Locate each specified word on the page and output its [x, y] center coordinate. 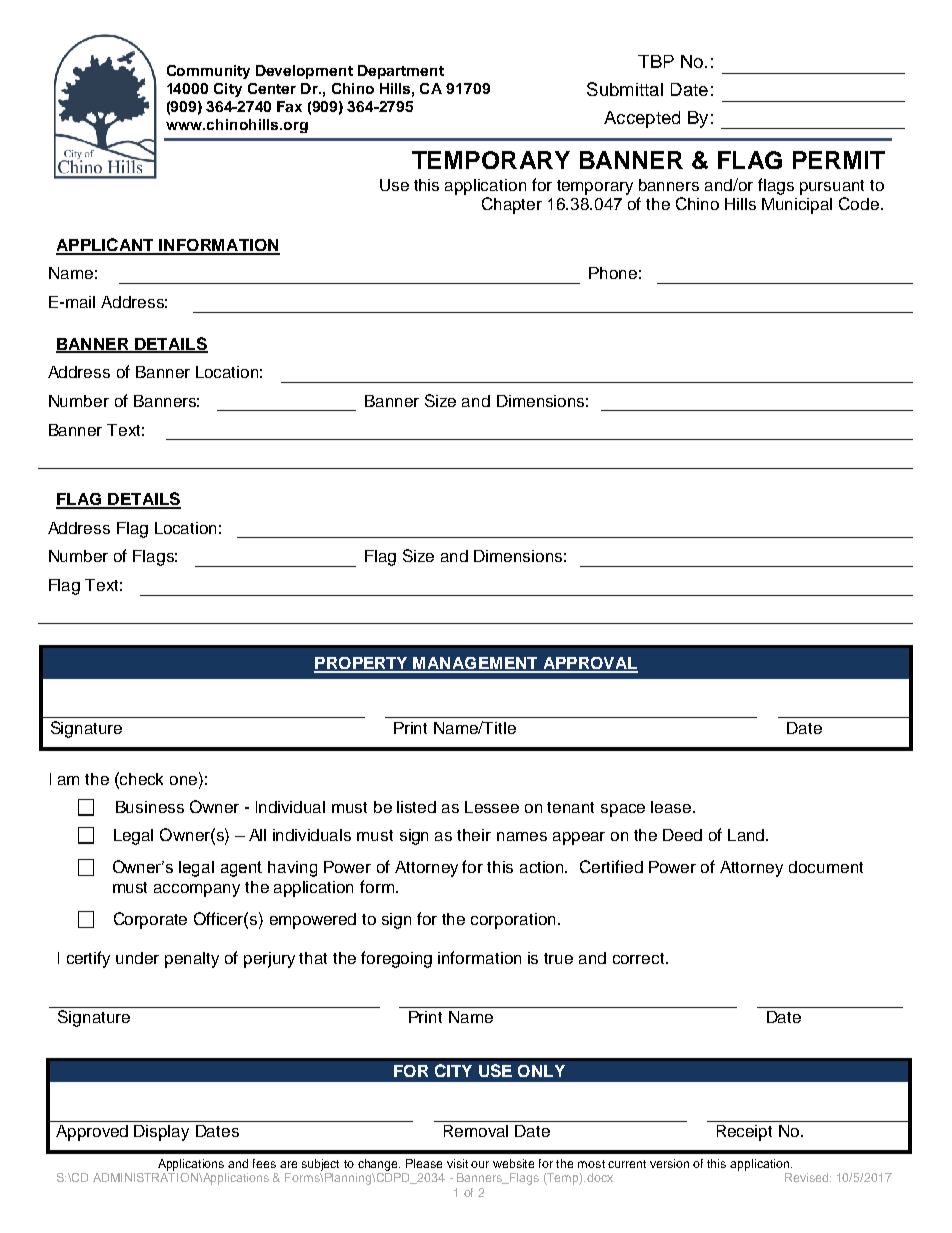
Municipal [797, 206]
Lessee [492, 807]
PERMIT [839, 160]
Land [747, 835]
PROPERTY [362, 664]
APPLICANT [106, 246]
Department [401, 72]
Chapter [512, 205]
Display [161, 1133]
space [623, 810]
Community [208, 72]
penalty [192, 960]
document [826, 867]
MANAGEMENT [476, 664]
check [141, 779]
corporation [513, 921]
